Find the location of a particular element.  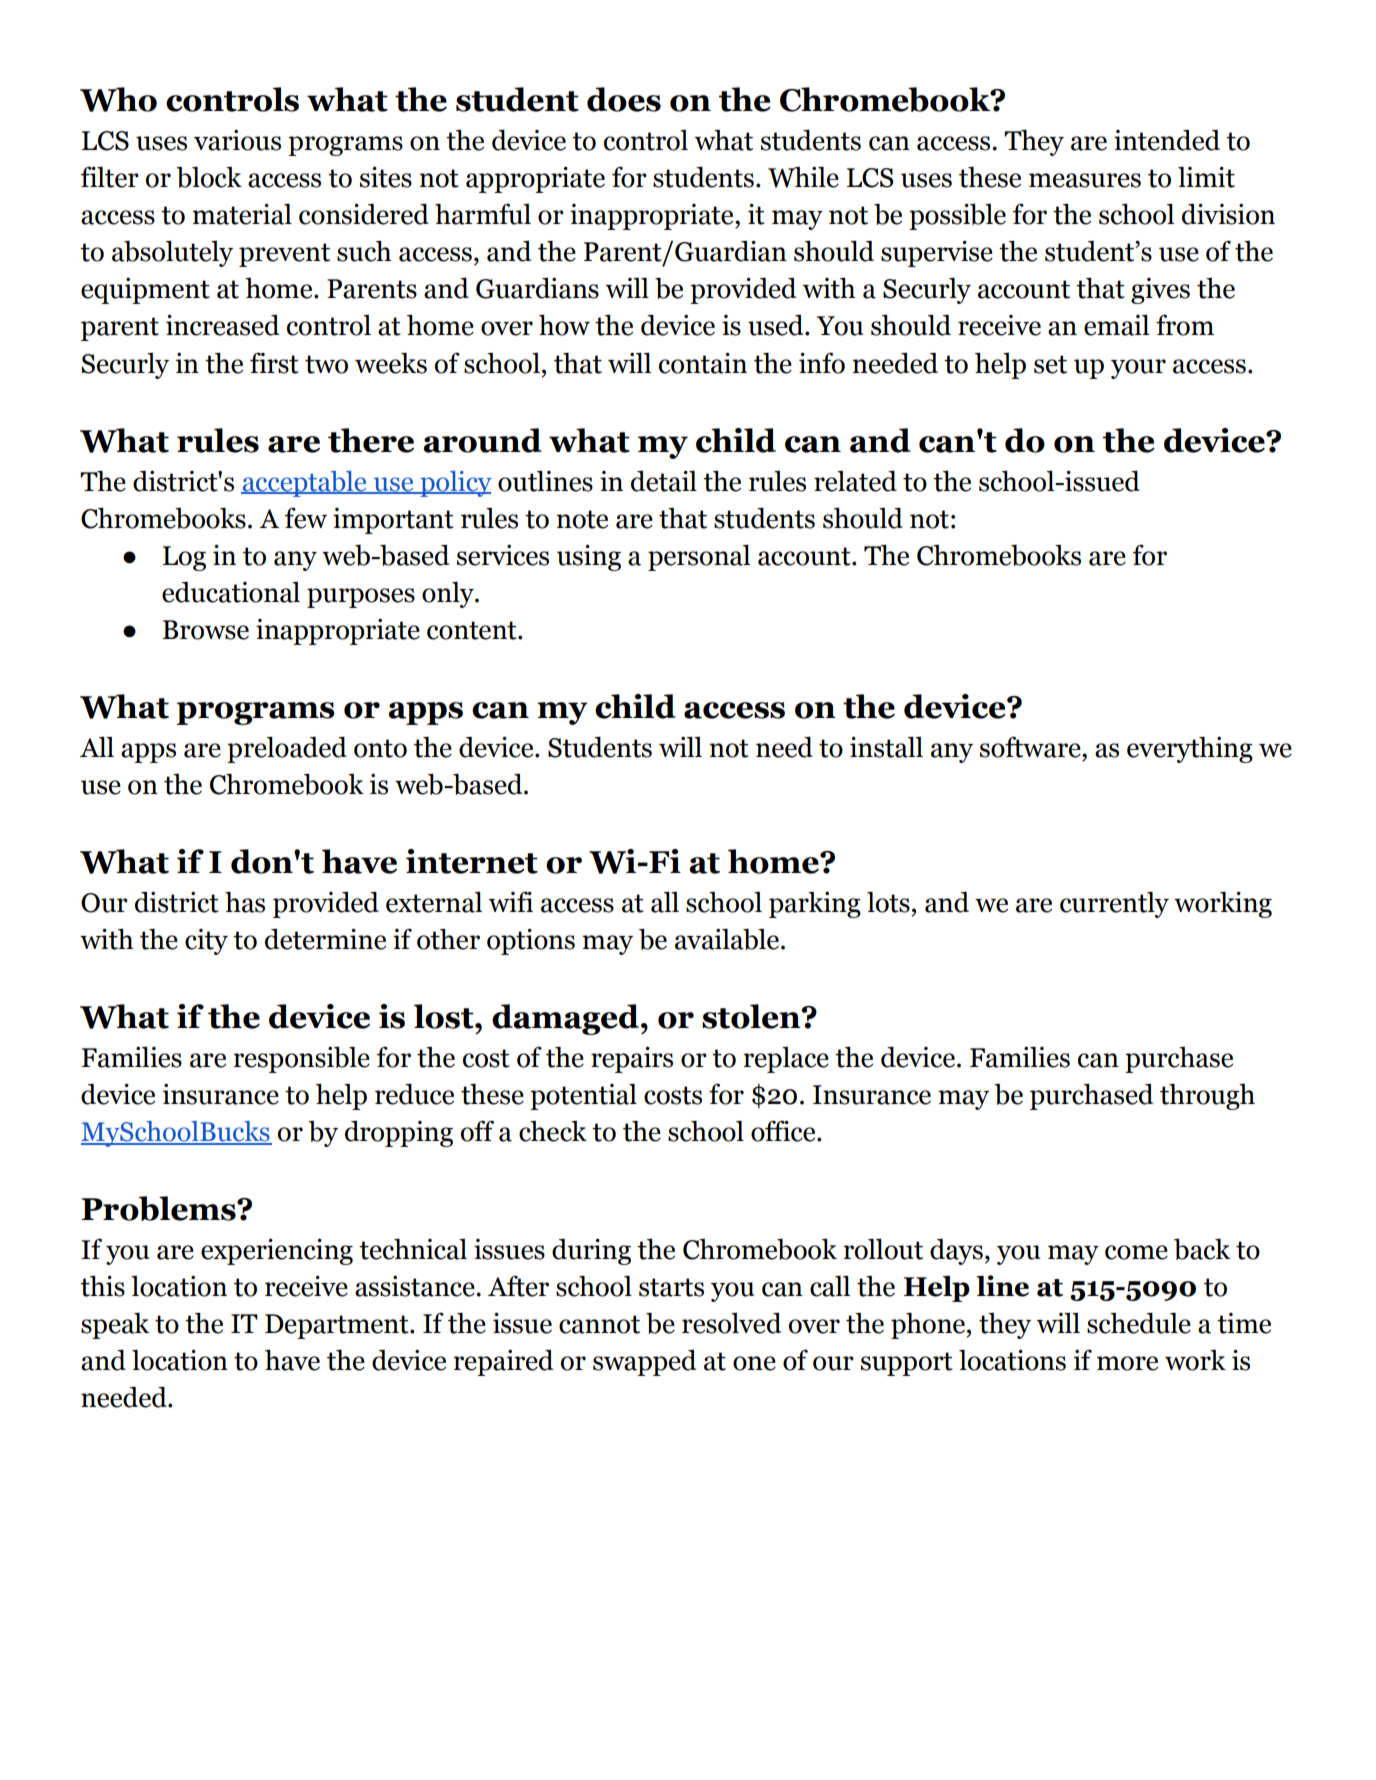

your is located at coordinates (1138, 369).
